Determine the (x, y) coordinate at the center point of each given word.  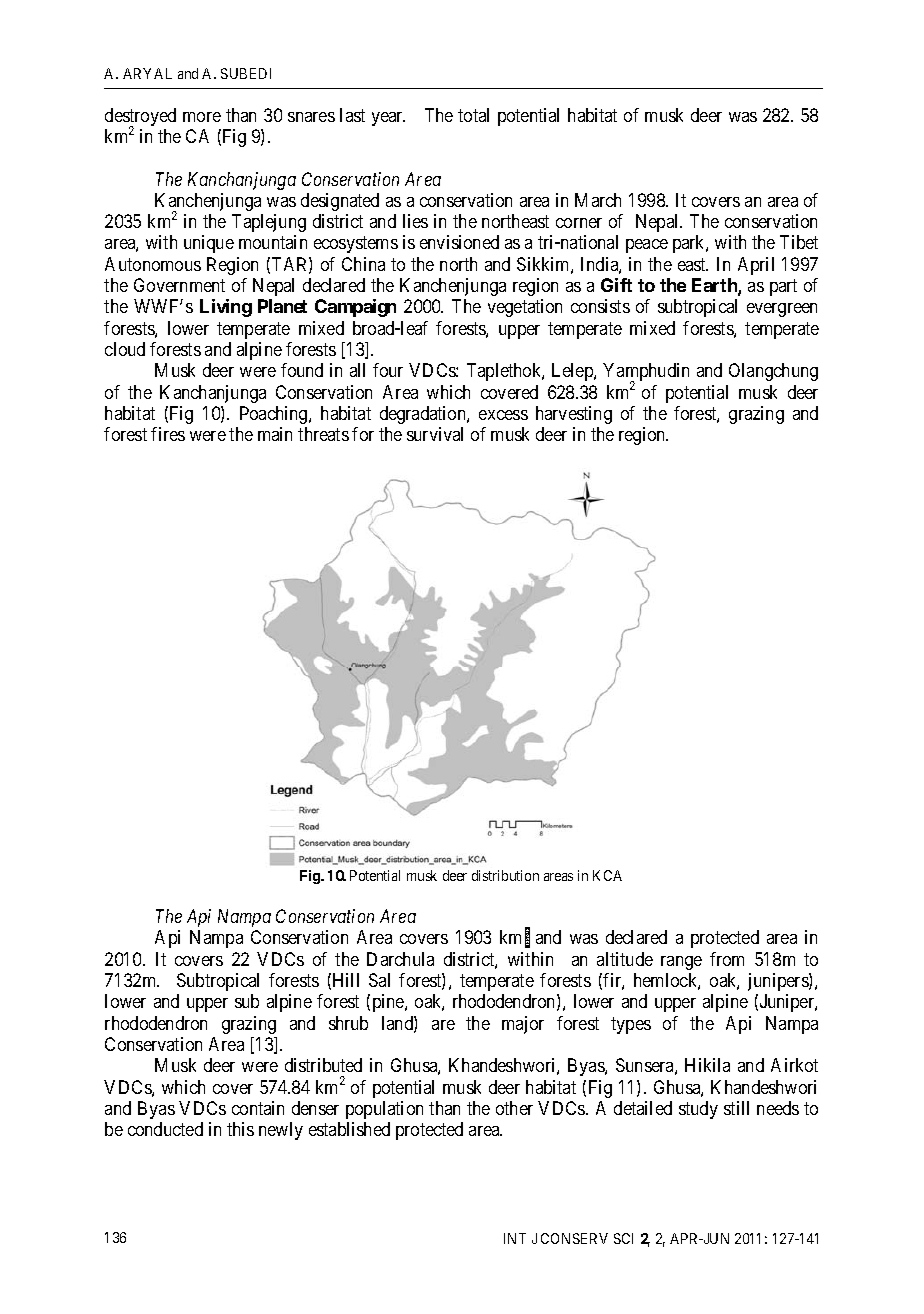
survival (435, 434)
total (473, 115)
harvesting (574, 415)
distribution (505, 875)
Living (226, 308)
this (240, 1129)
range (681, 963)
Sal (379, 980)
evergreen (782, 310)
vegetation (525, 308)
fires (168, 434)
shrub (348, 1023)
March (598, 200)
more (202, 117)
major (523, 1025)
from (727, 959)
